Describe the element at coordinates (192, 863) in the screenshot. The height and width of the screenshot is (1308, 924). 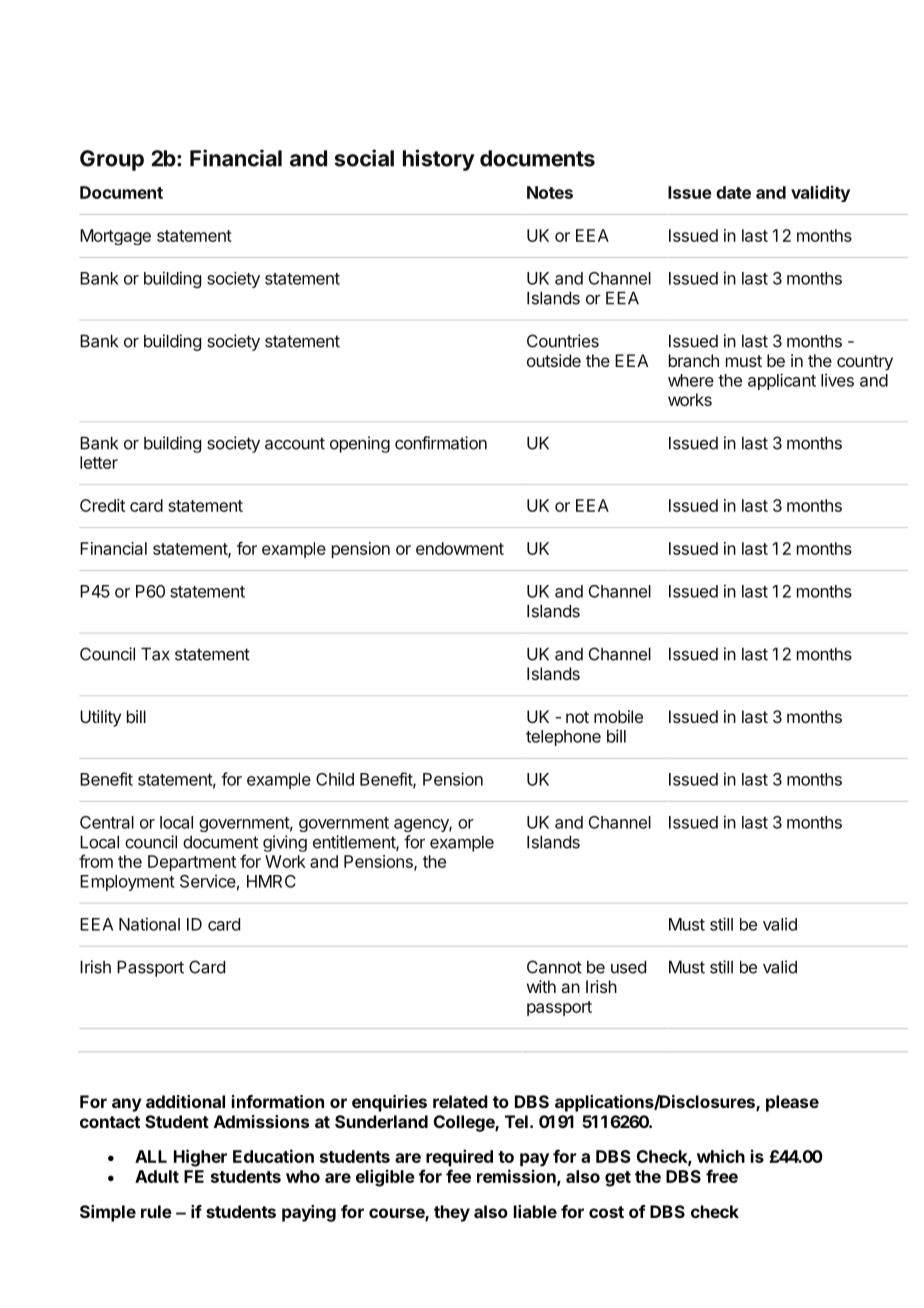
I see `Department` at that location.
